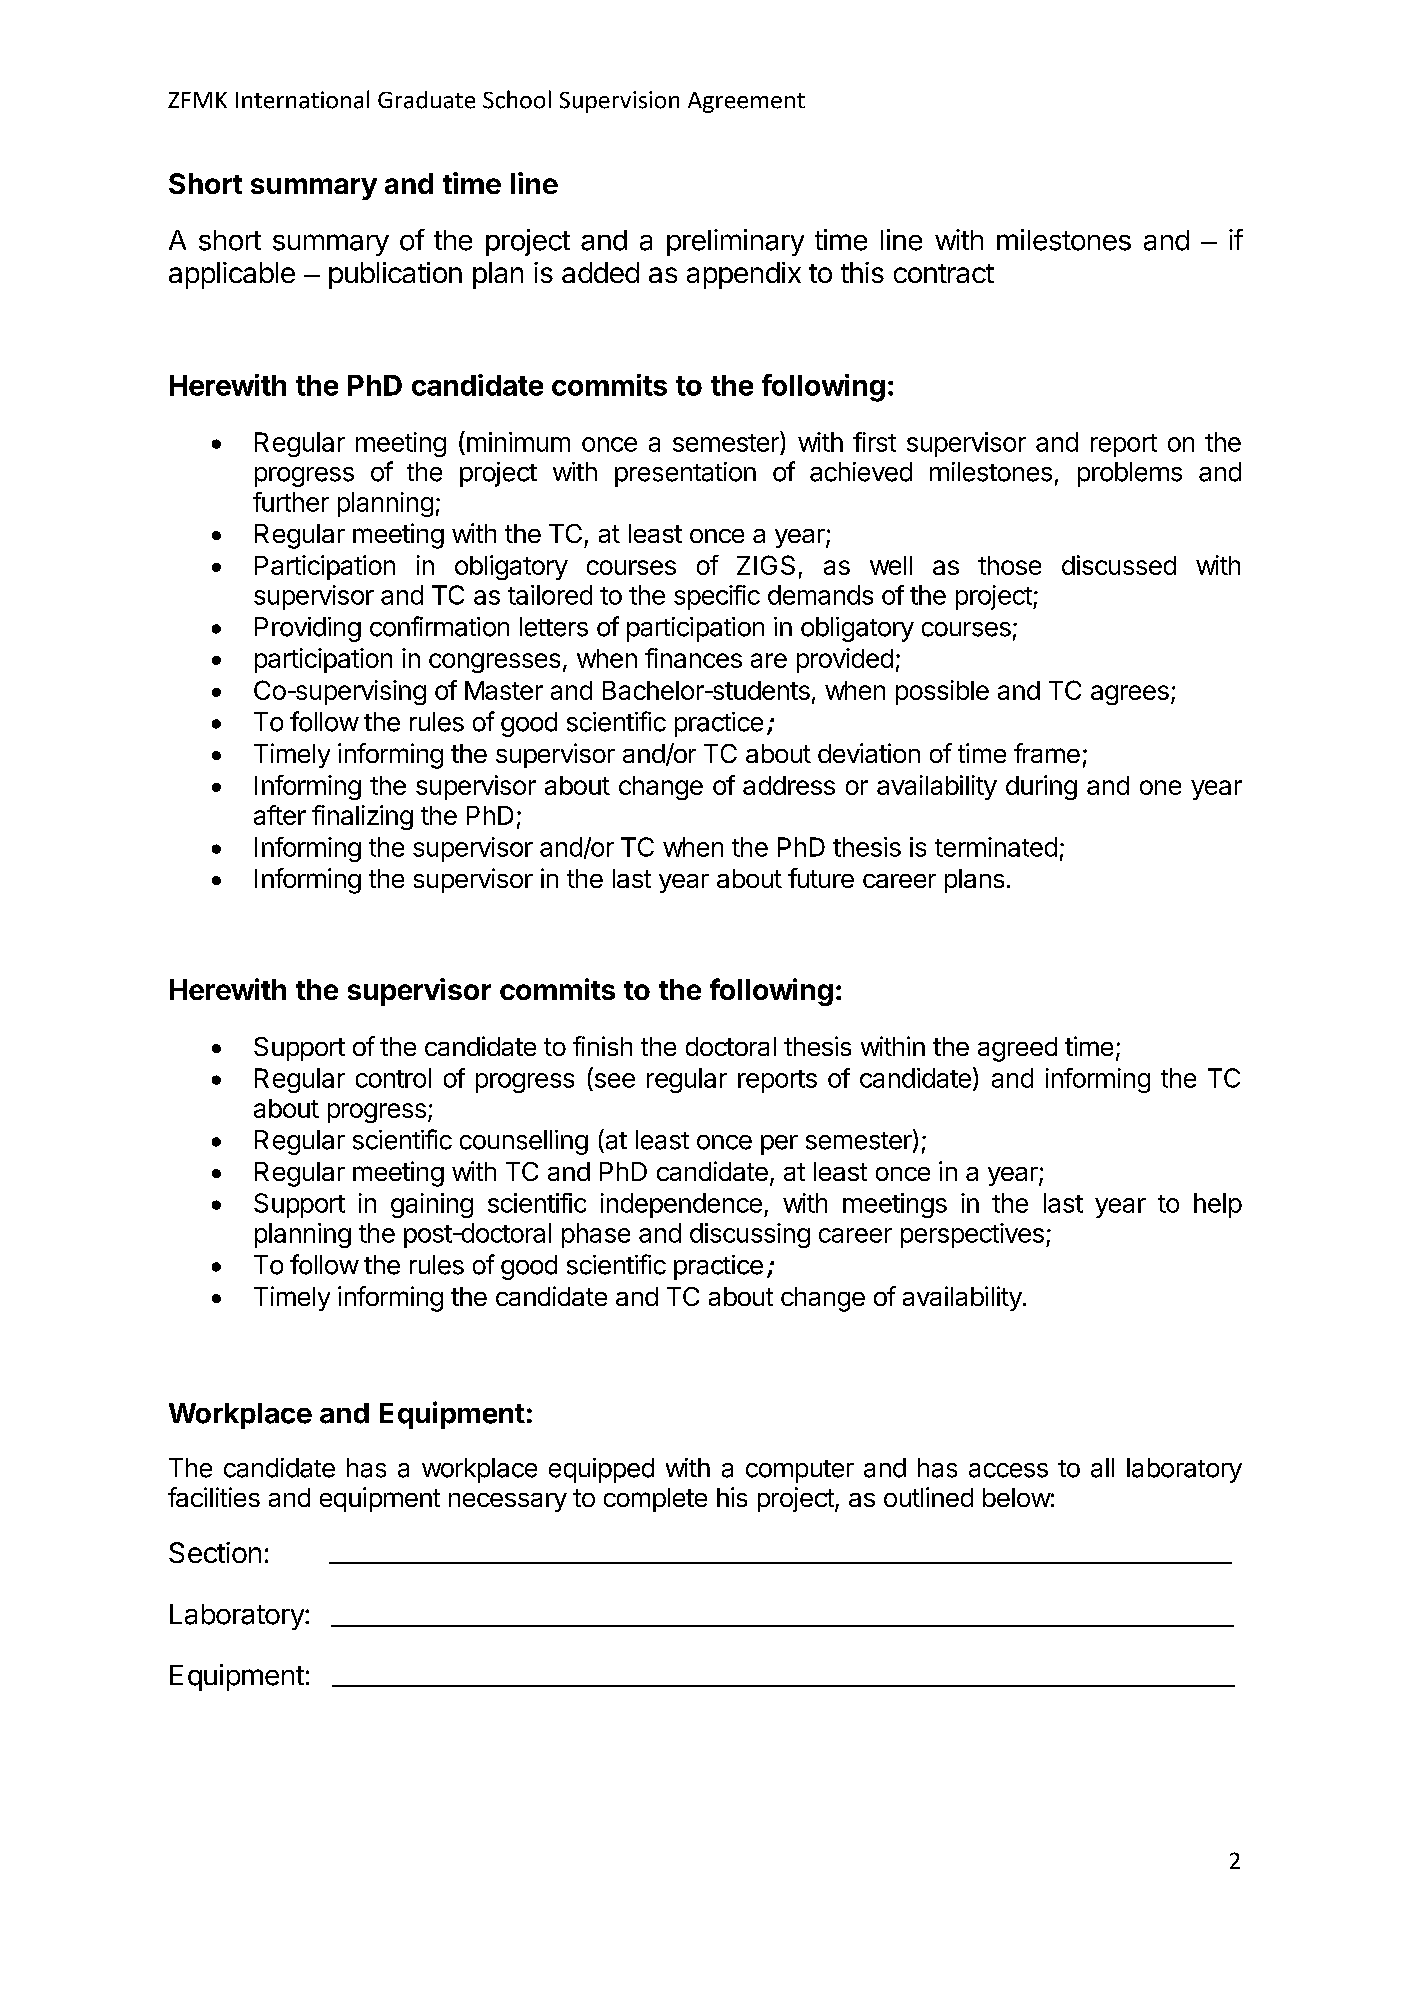 Image resolution: width=1409 pixels, height=1992 pixels. What do you see at coordinates (717, 597) in the screenshot?
I see `specific` at bounding box center [717, 597].
